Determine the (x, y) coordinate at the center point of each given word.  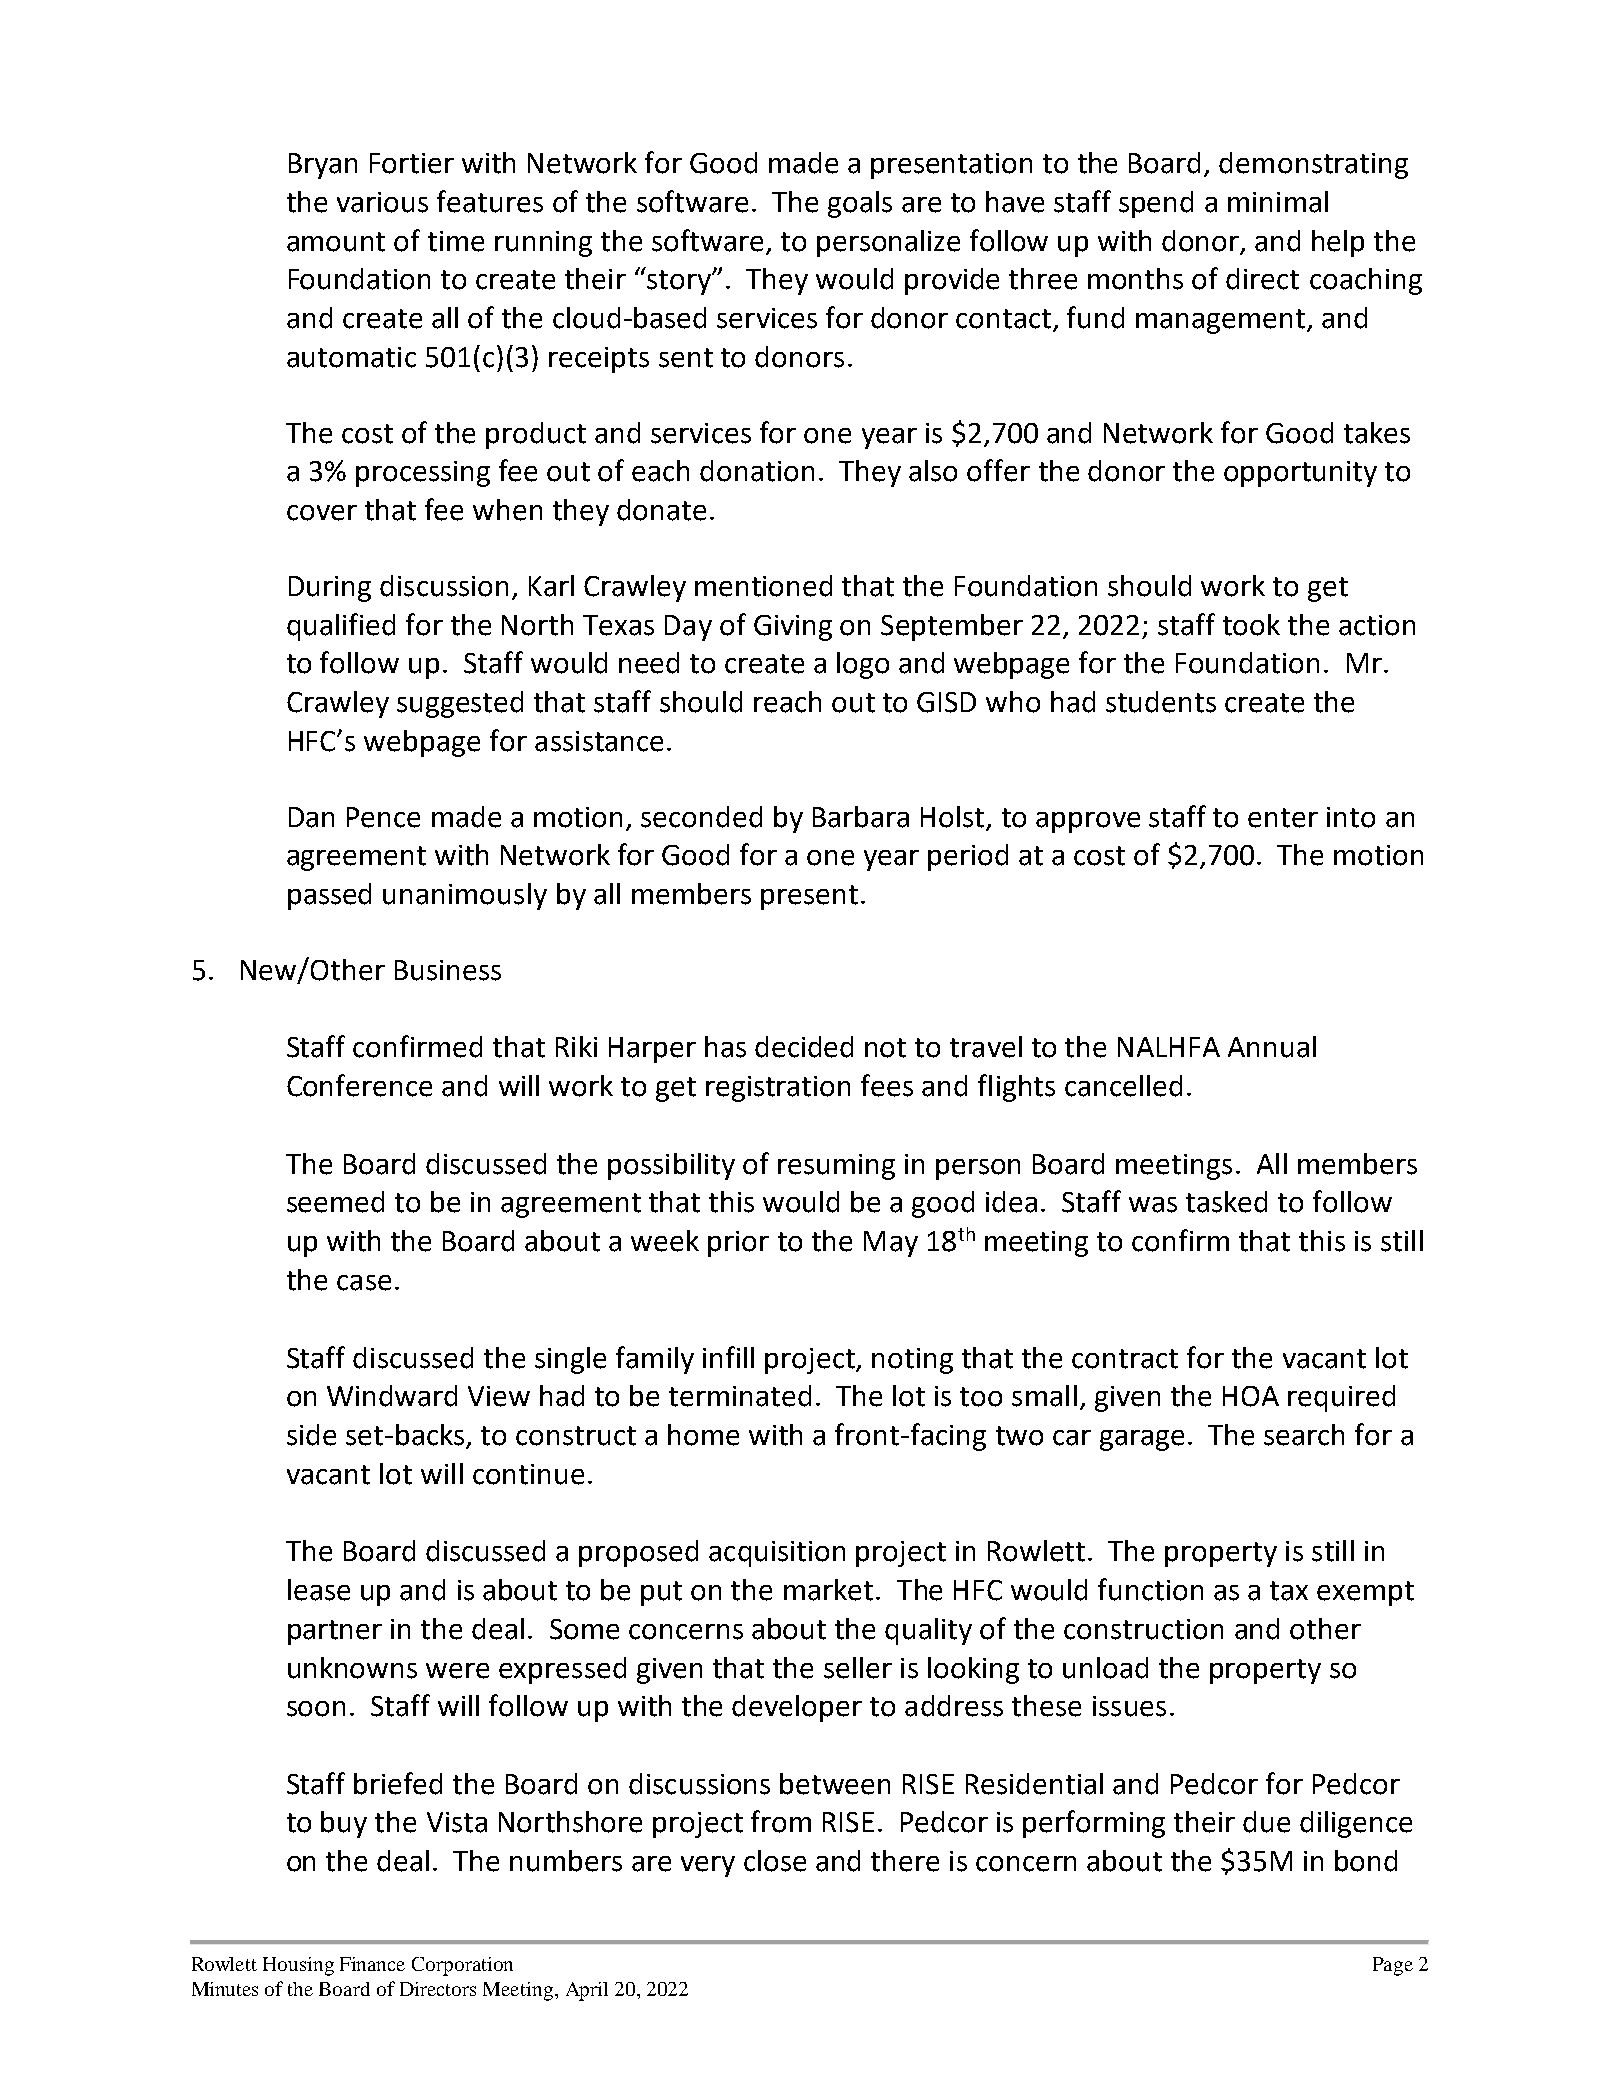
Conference (359, 1085)
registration (778, 1089)
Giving (793, 628)
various (382, 202)
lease (319, 1590)
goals (860, 204)
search (1304, 1435)
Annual (1272, 1047)
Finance (372, 1964)
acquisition (777, 1554)
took (1251, 625)
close (775, 1861)
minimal (1278, 202)
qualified (341, 627)
